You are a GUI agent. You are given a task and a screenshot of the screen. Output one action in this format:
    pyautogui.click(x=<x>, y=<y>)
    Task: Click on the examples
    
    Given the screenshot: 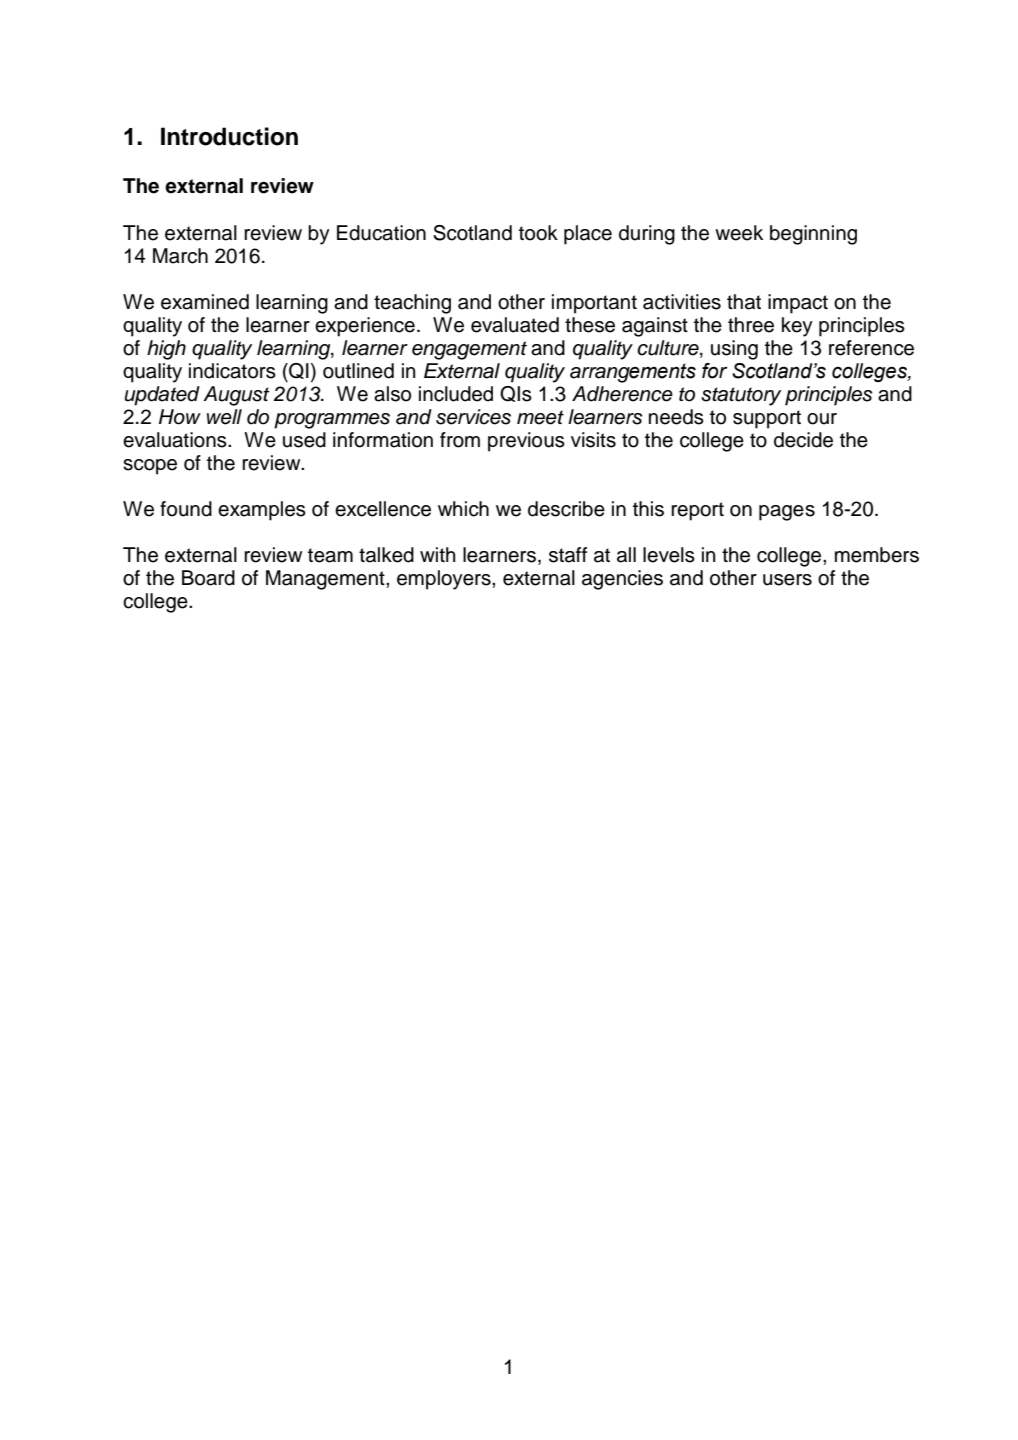 What is the action you would take?
    pyautogui.click(x=262, y=511)
